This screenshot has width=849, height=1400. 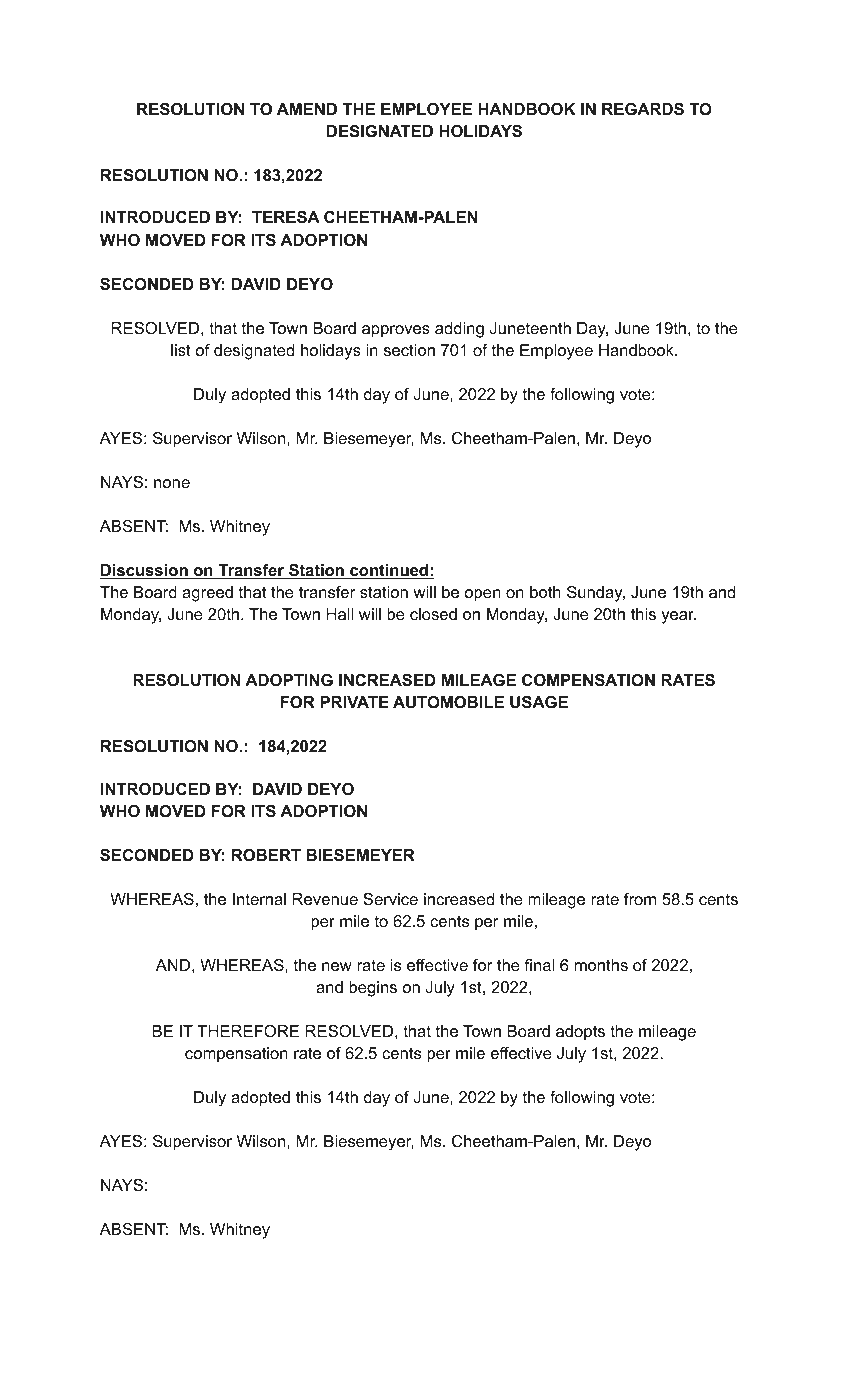 I want to click on agreed, so click(x=207, y=594).
